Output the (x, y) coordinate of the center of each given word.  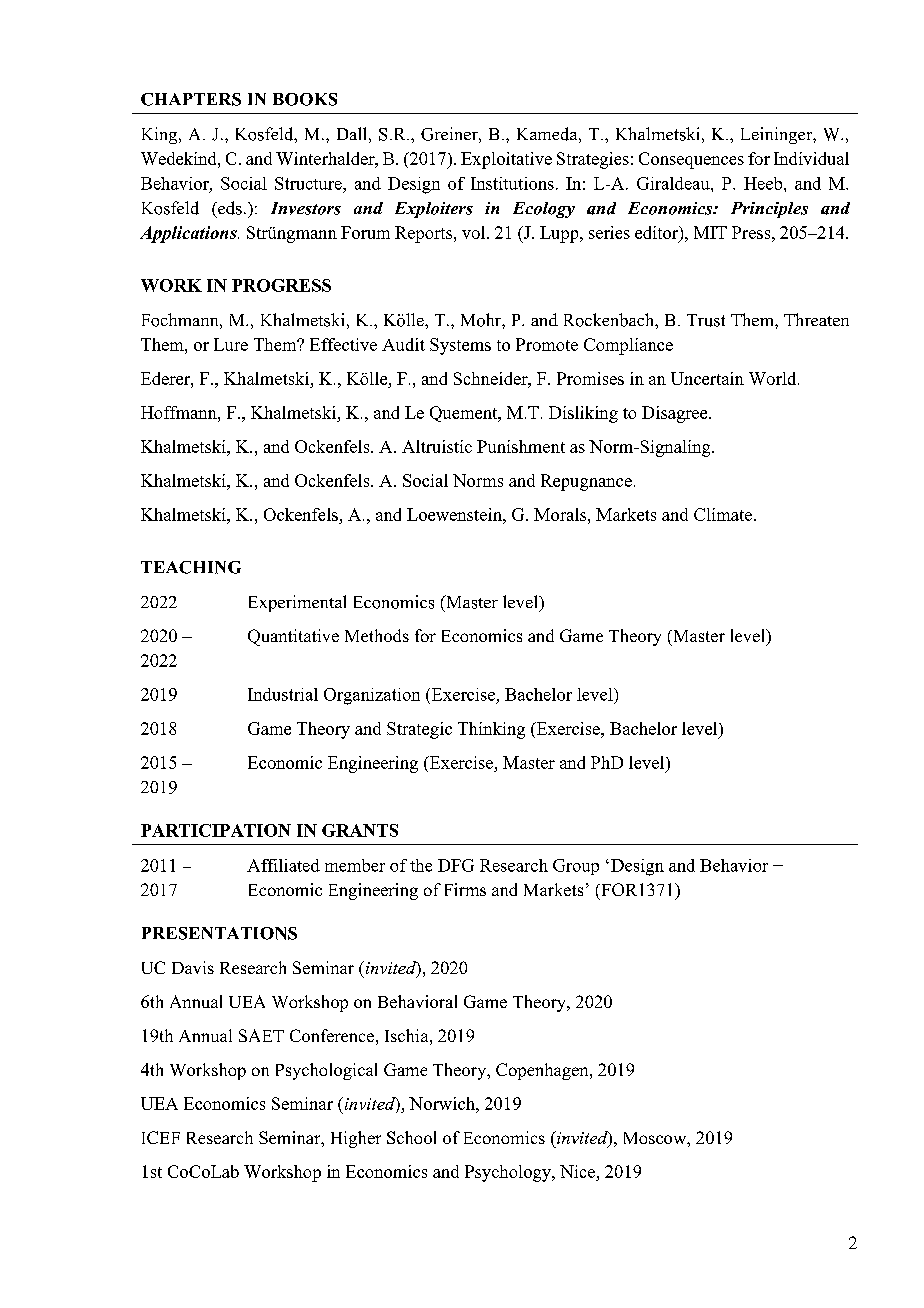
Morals (560, 514)
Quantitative (293, 637)
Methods (377, 635)
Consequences (691, 160)
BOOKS (305, 99)
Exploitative (506, 160)
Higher (356, 1139)
